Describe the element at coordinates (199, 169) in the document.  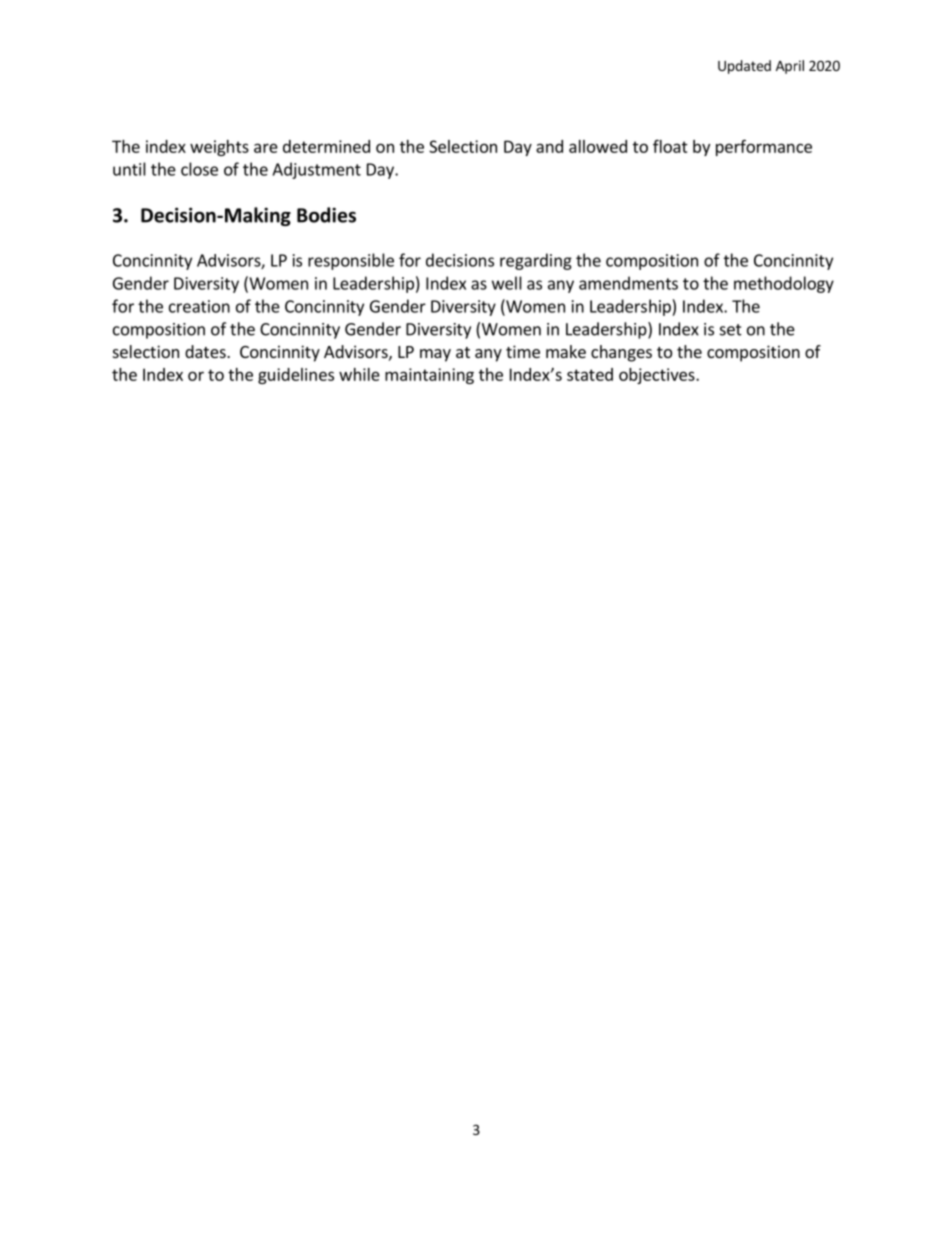
I see `close` at that location.
